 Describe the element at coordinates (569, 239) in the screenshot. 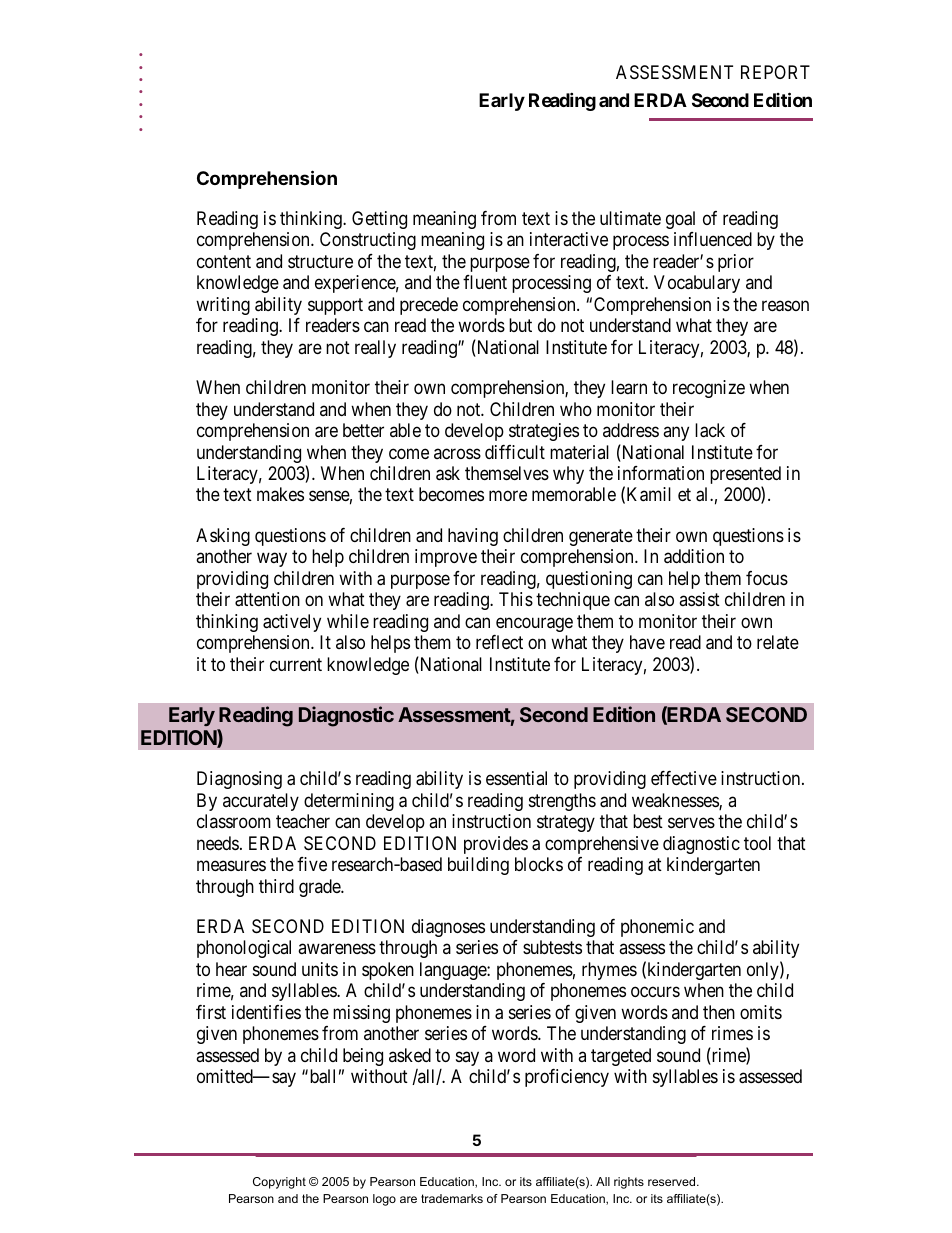

I see `interactive` at that location.
